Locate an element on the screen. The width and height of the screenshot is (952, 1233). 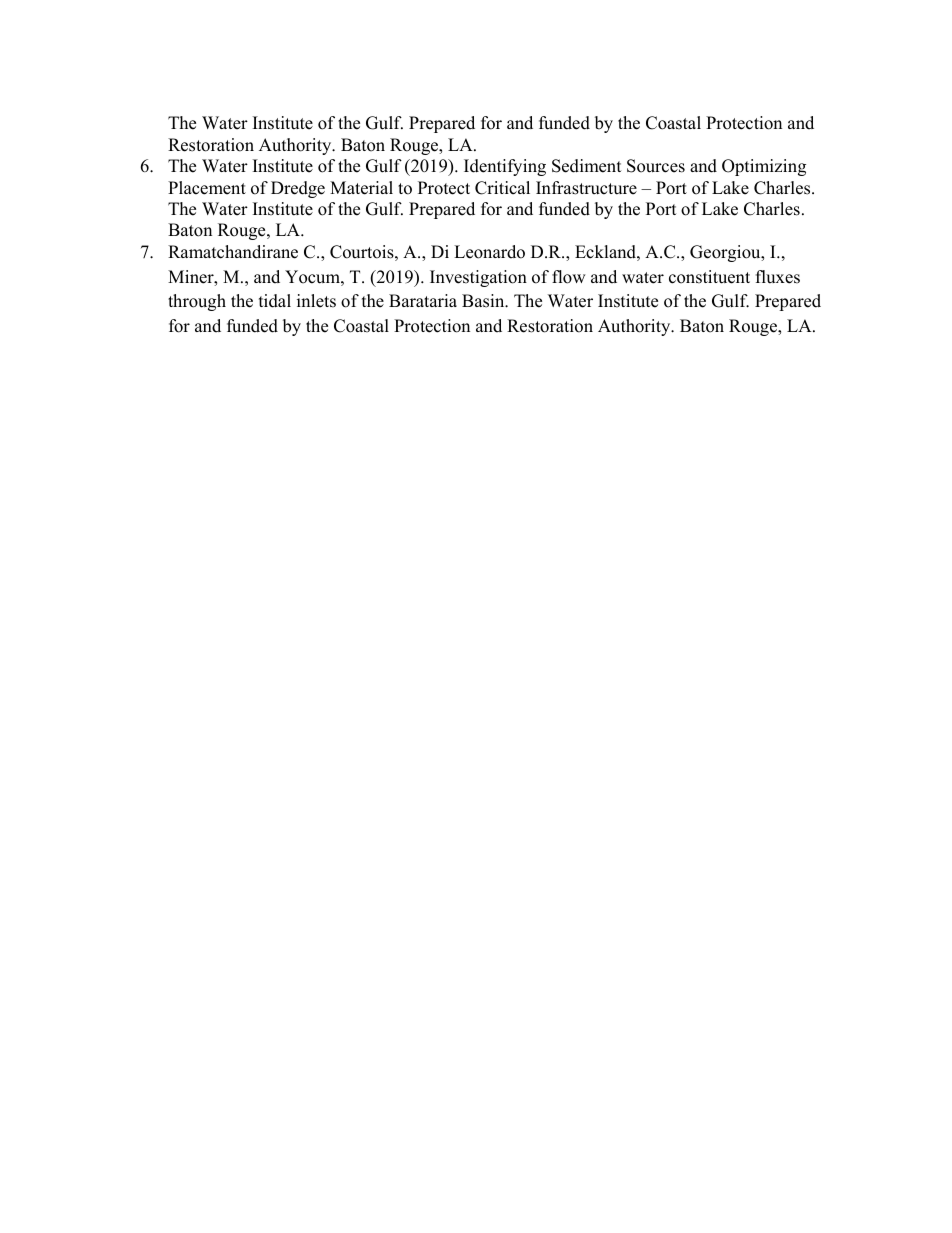
Dredge is located at coordinates (298, 189).
